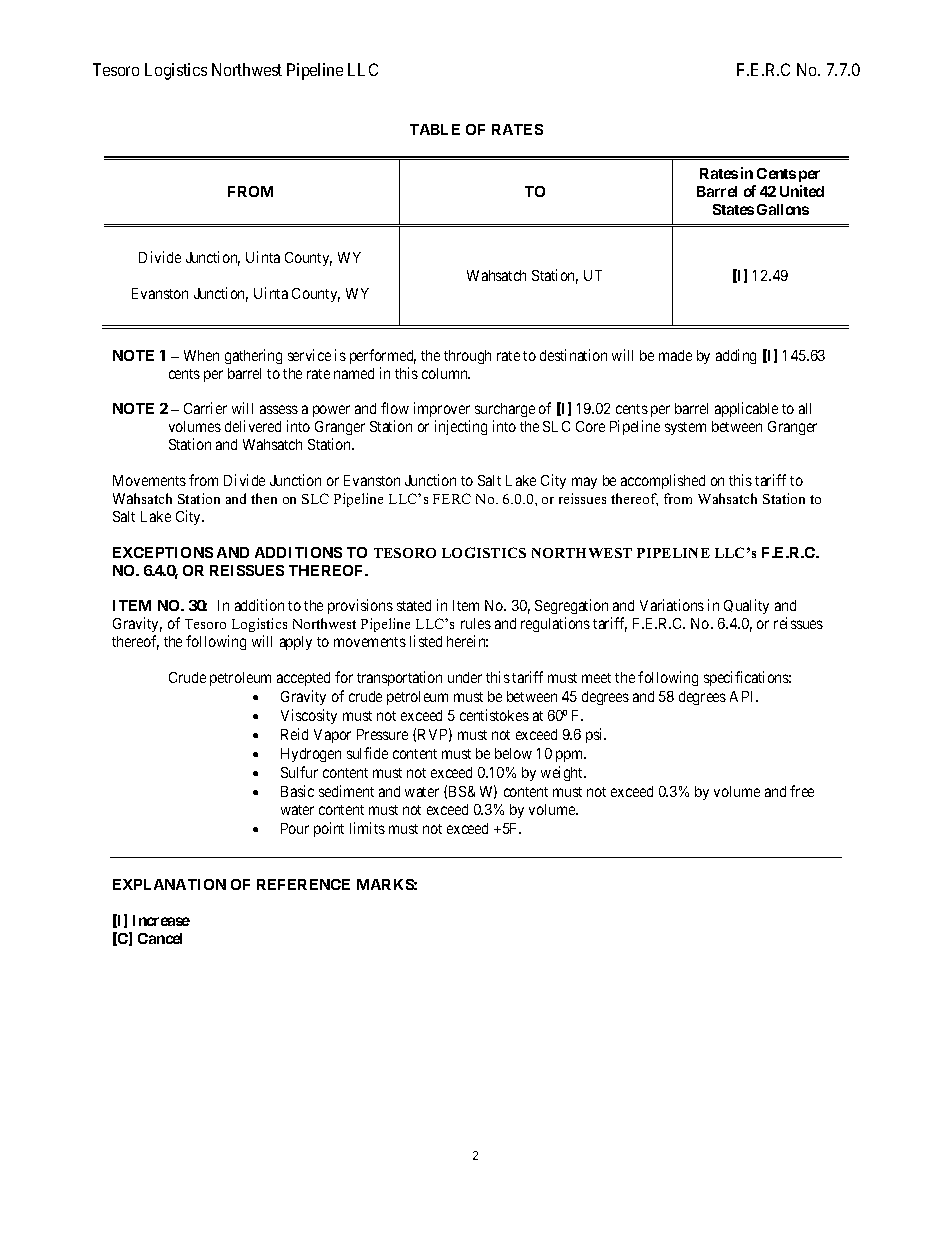 The width and height of the document is (952, 1233). I want to click on Increase, so click(161, 920).
